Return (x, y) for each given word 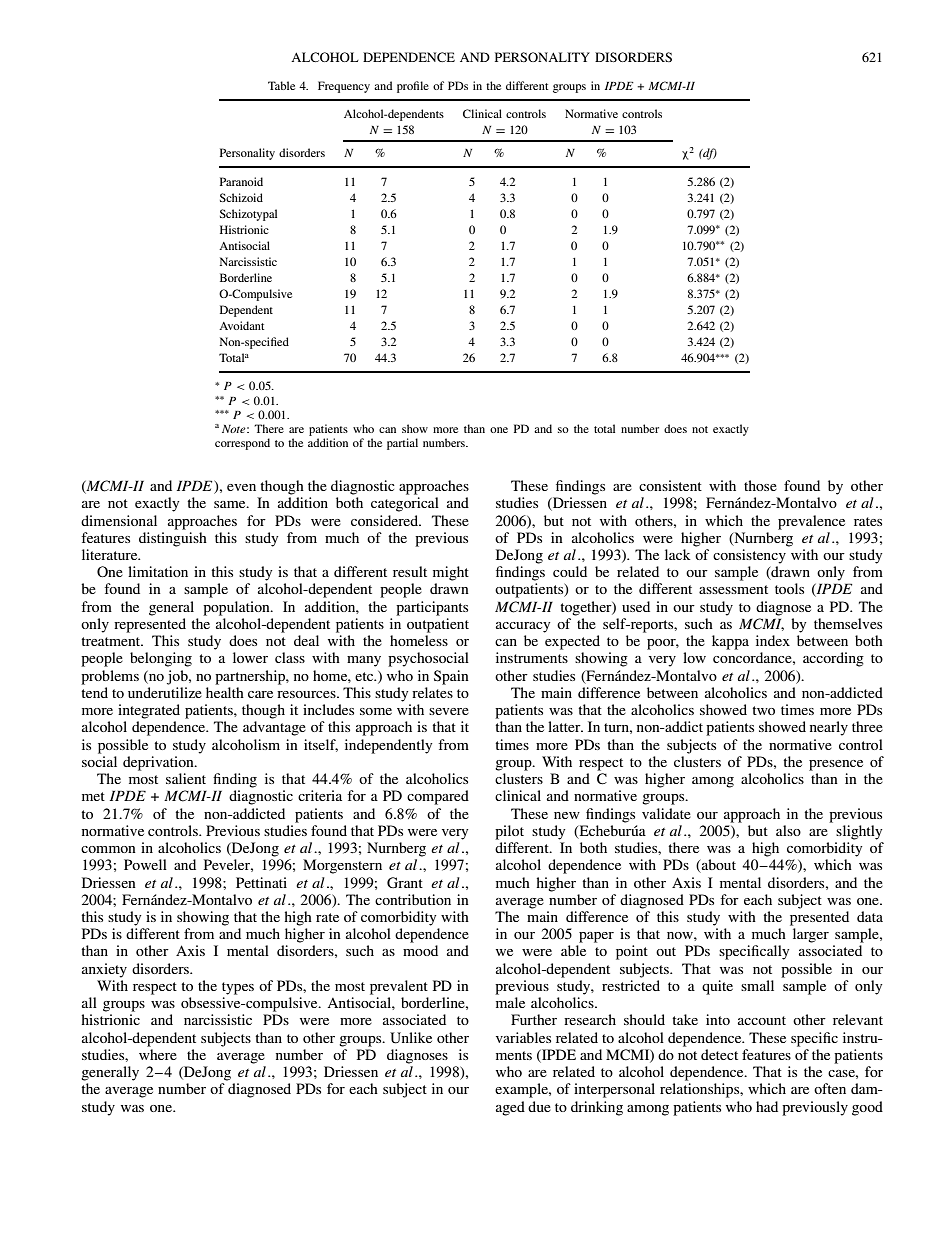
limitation (158, 571)
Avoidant (241, 325)
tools (789, 588)
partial (402, 444)
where (158, 1054)
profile (413, 87)
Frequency (344, 87)
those (760, 485)
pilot (509, 832)
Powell (145, 864)
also (788, 830)
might (451, 573)
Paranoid (241, 181)
